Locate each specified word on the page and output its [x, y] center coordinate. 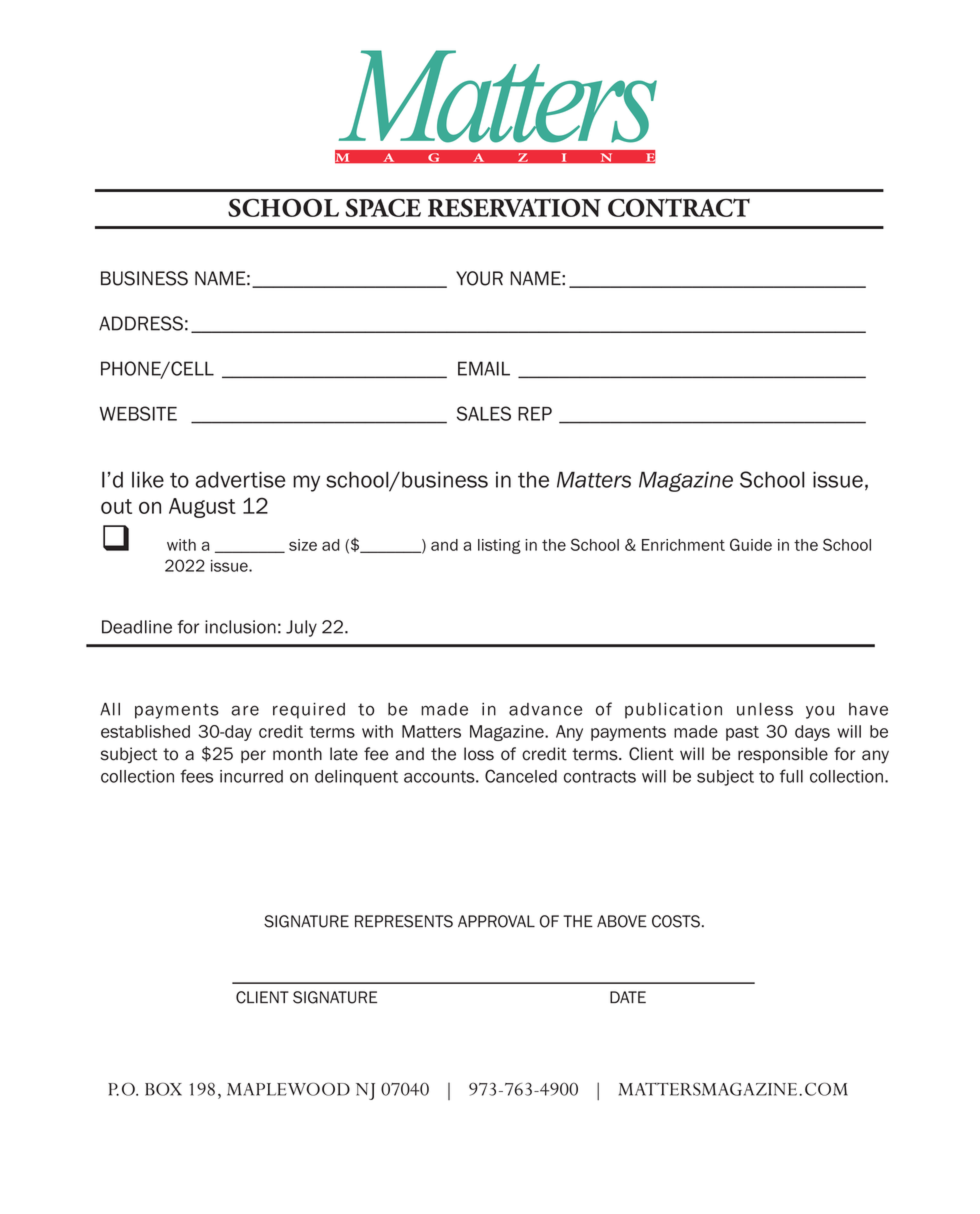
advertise [240, 479]
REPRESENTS [404, 921]
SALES [484, 413]
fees [196, 776]
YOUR [479, 278]
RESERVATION [514, 207]
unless [765, 709]
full [791, 776]
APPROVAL [496, 921]
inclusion [240, 627]
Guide [751, 544]
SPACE [383, 207]
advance [545, 709]
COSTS [676, 921]
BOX [163, 1089]
